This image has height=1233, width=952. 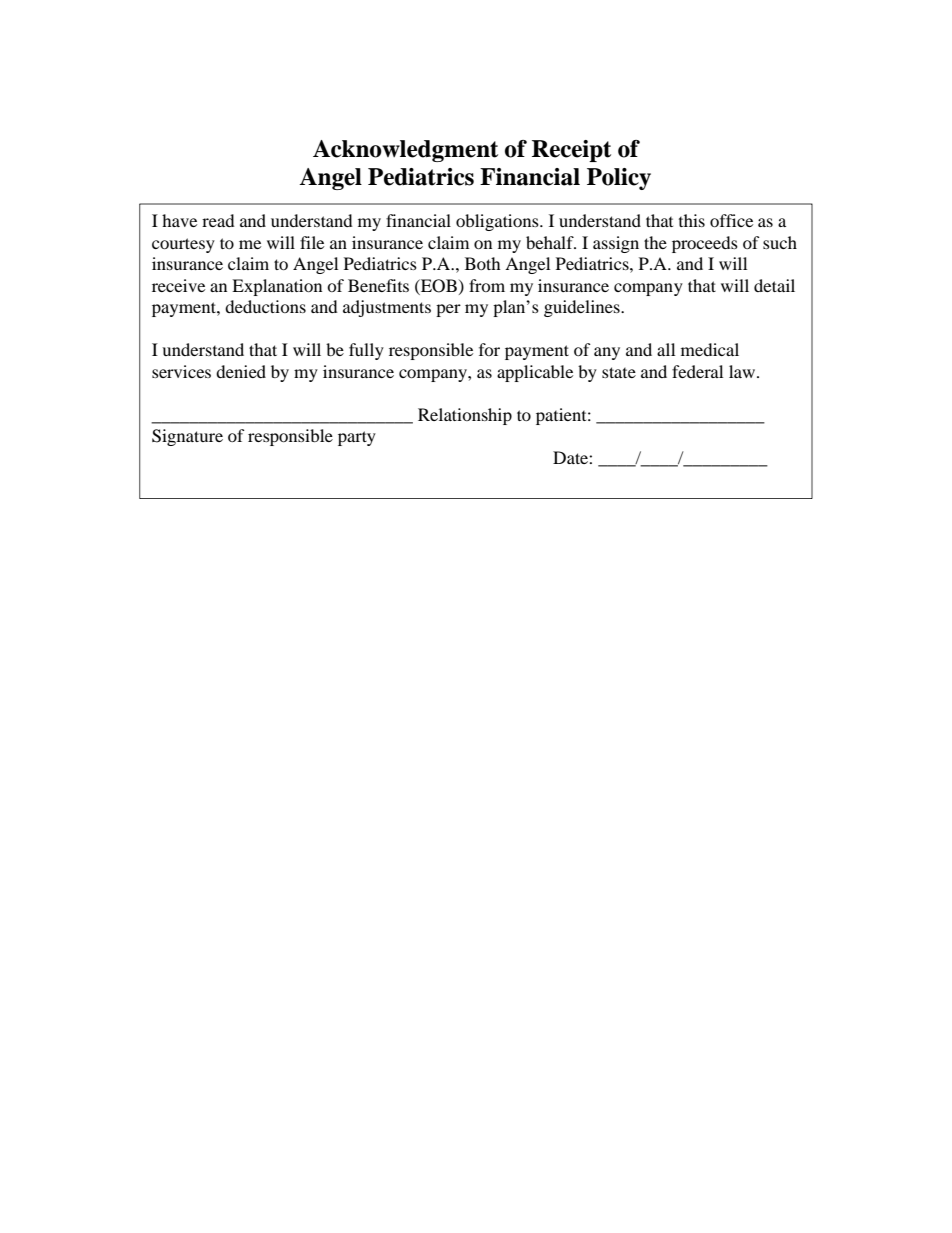 I want to click on Receipt, so click(x=571, y=151).
